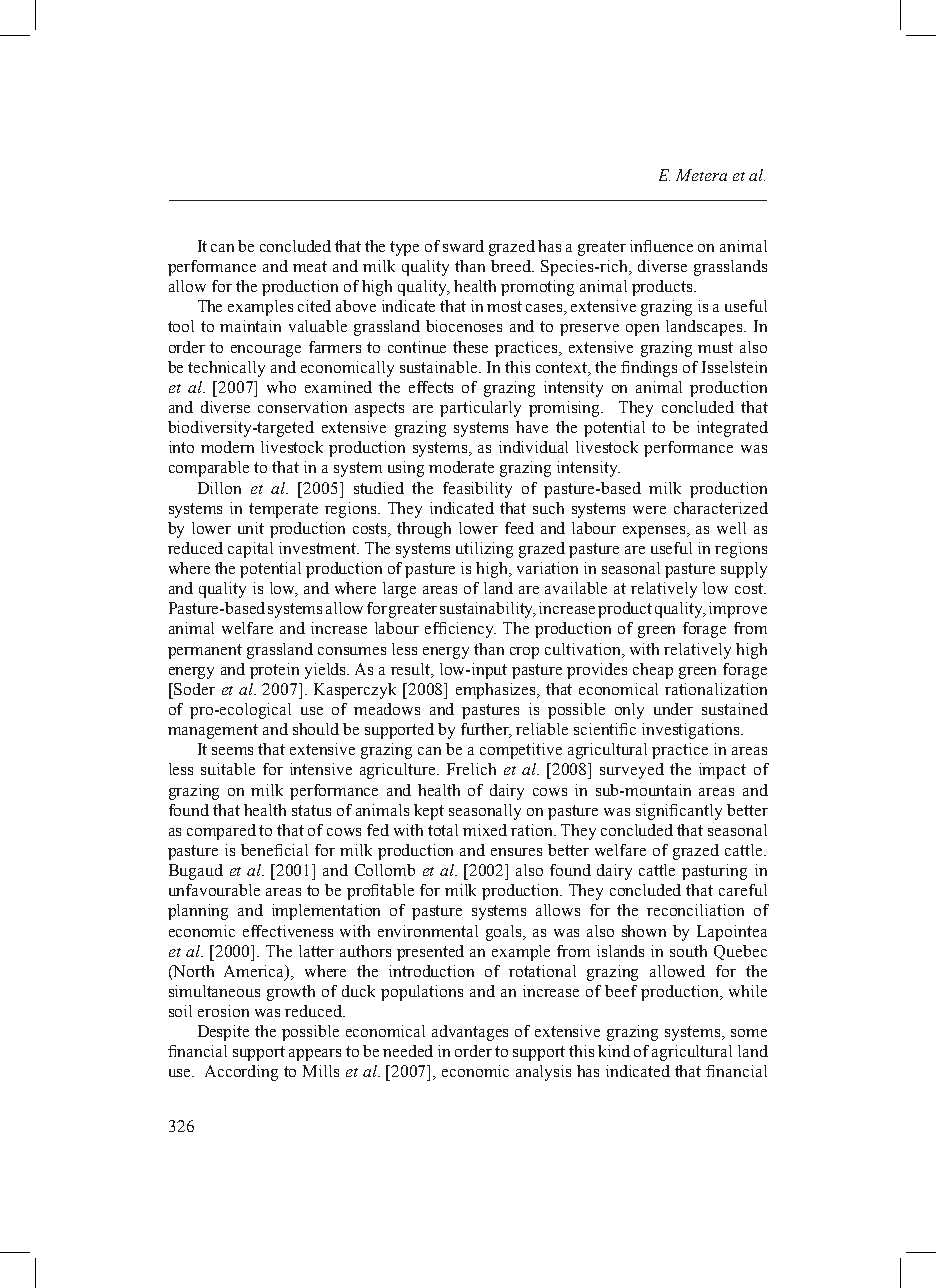  I want to click on mixed, so click(485, 830).
